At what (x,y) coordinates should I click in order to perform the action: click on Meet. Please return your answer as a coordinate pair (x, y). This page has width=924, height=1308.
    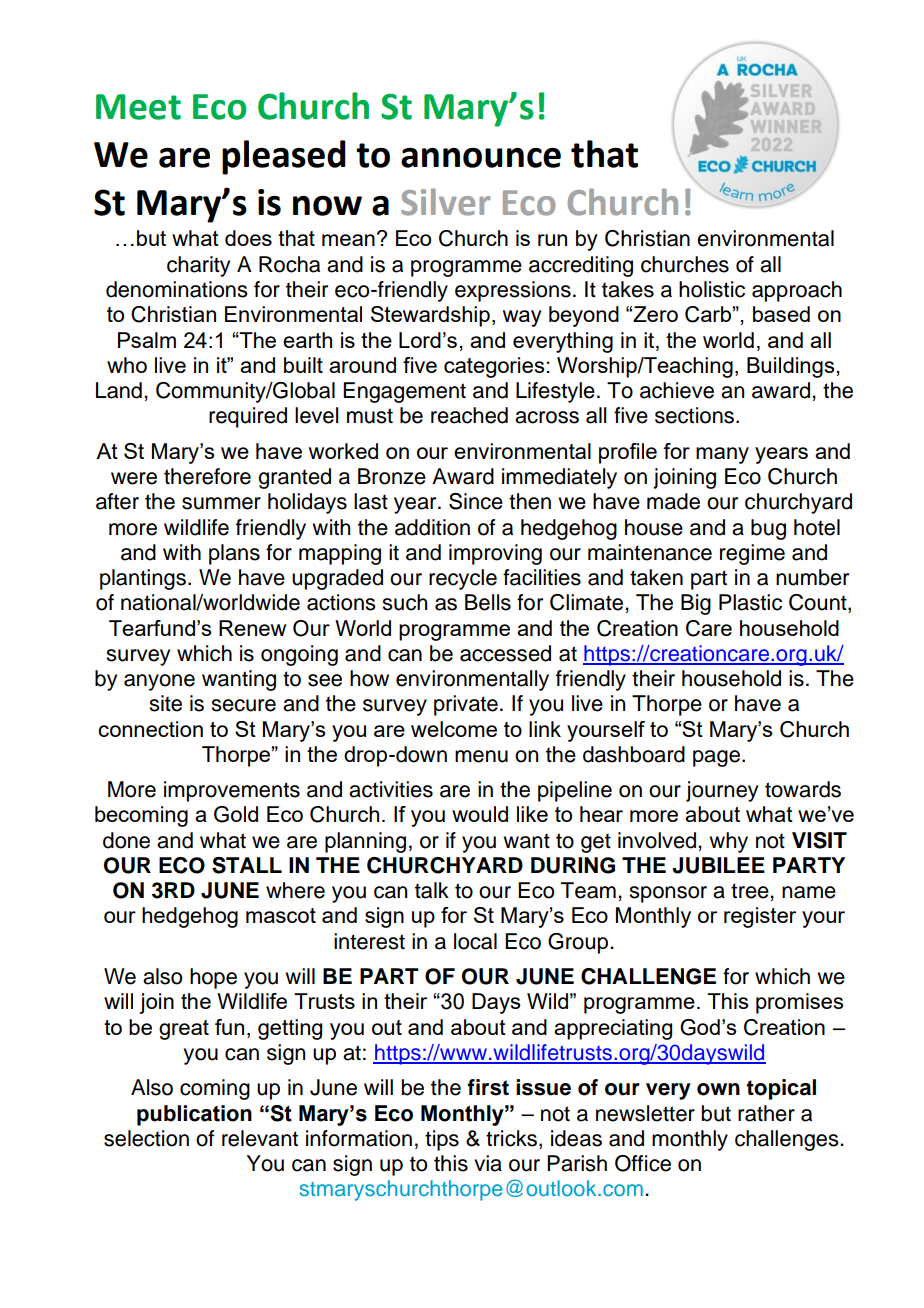
    Looking at the image, I should click on (138, 107).
